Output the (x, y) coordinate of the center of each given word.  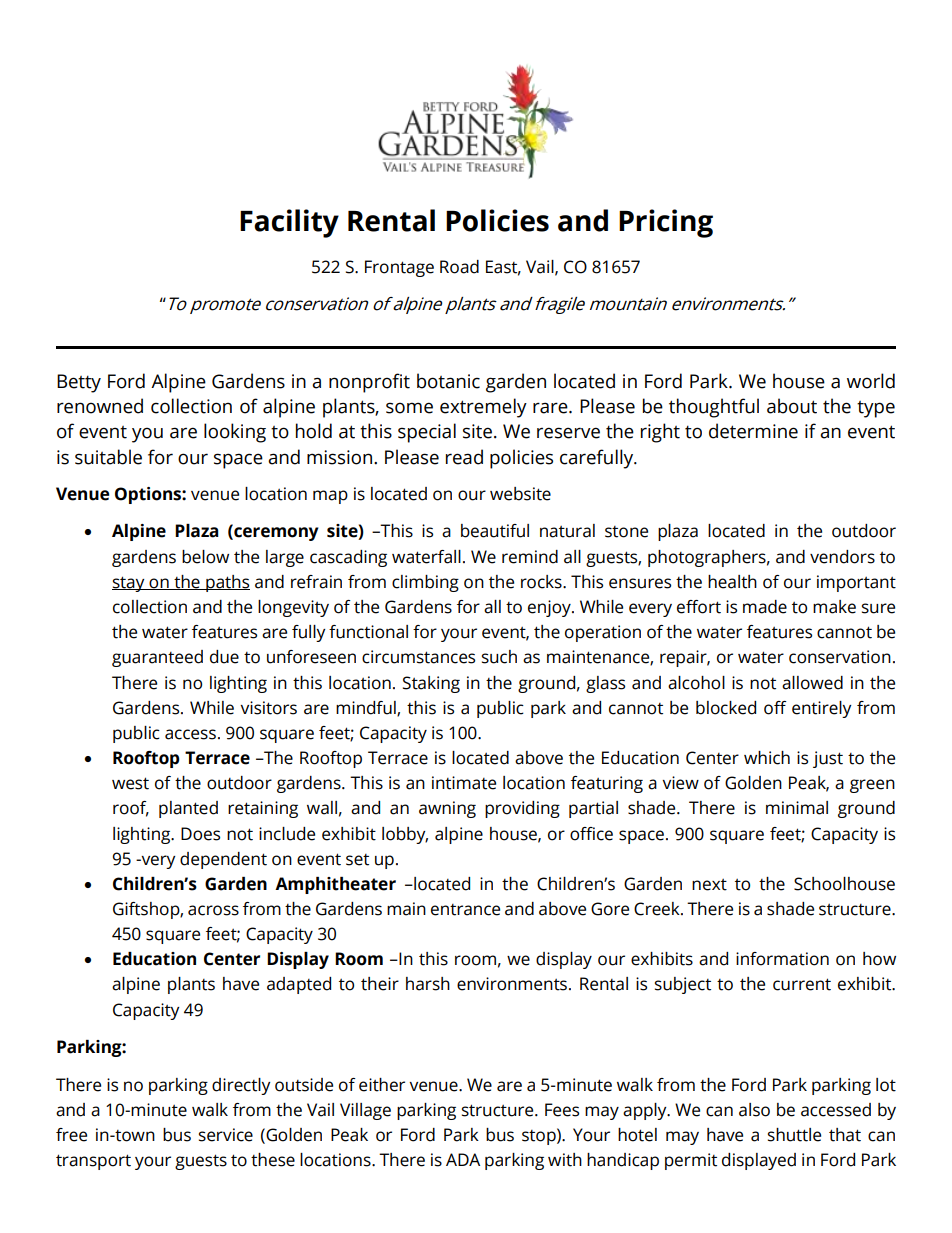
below (205, 557)
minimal (797, 808)
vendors (842, 557)
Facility (289, 223)
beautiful (495, 531)
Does (200, 834)
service (226, 1135)
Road (459, 267)
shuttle (794, 1135)
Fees (562, 1110)
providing (522, 809)
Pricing (666, 223)
